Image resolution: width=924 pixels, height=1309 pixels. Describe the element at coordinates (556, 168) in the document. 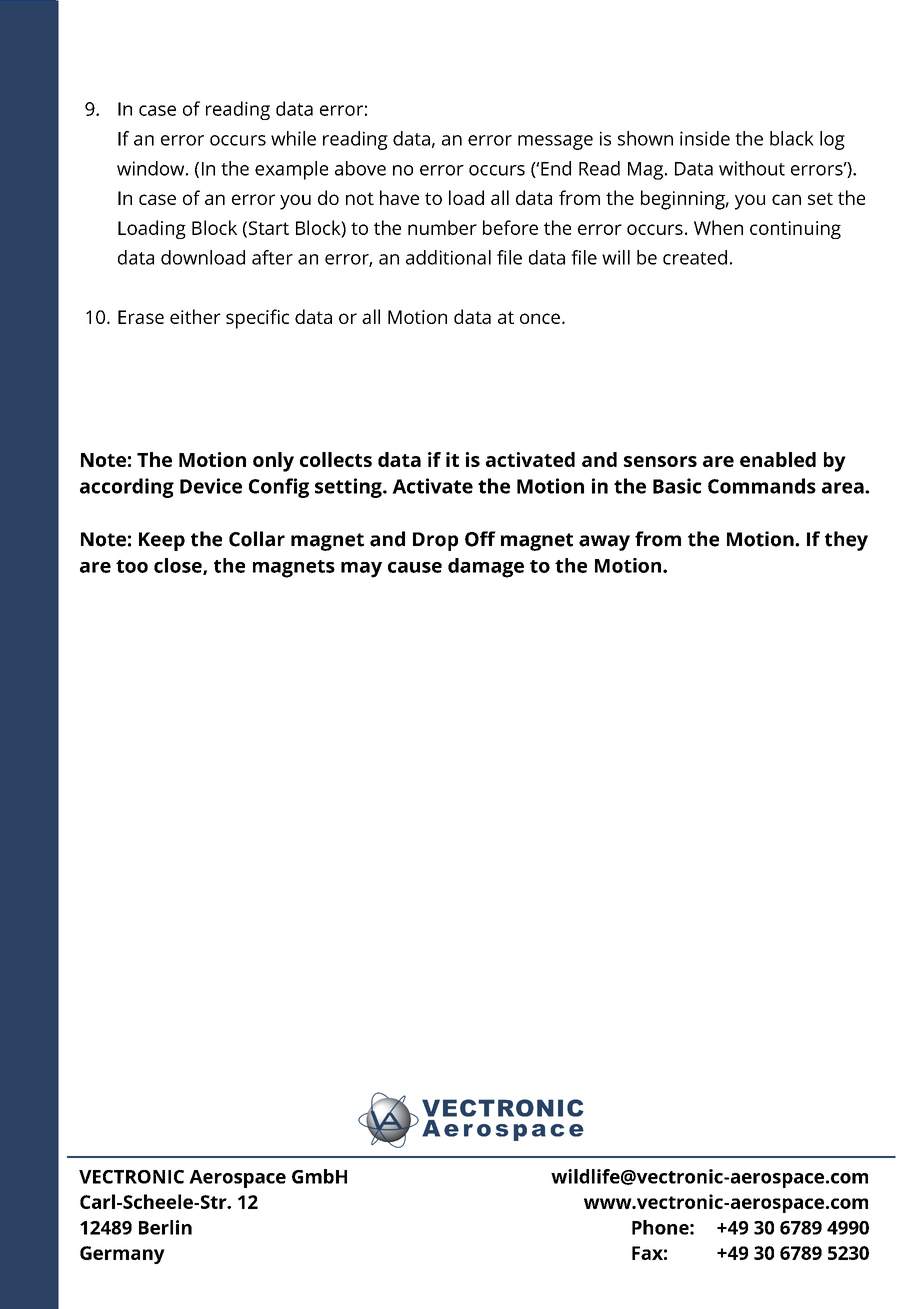

I see `End` at that location.
